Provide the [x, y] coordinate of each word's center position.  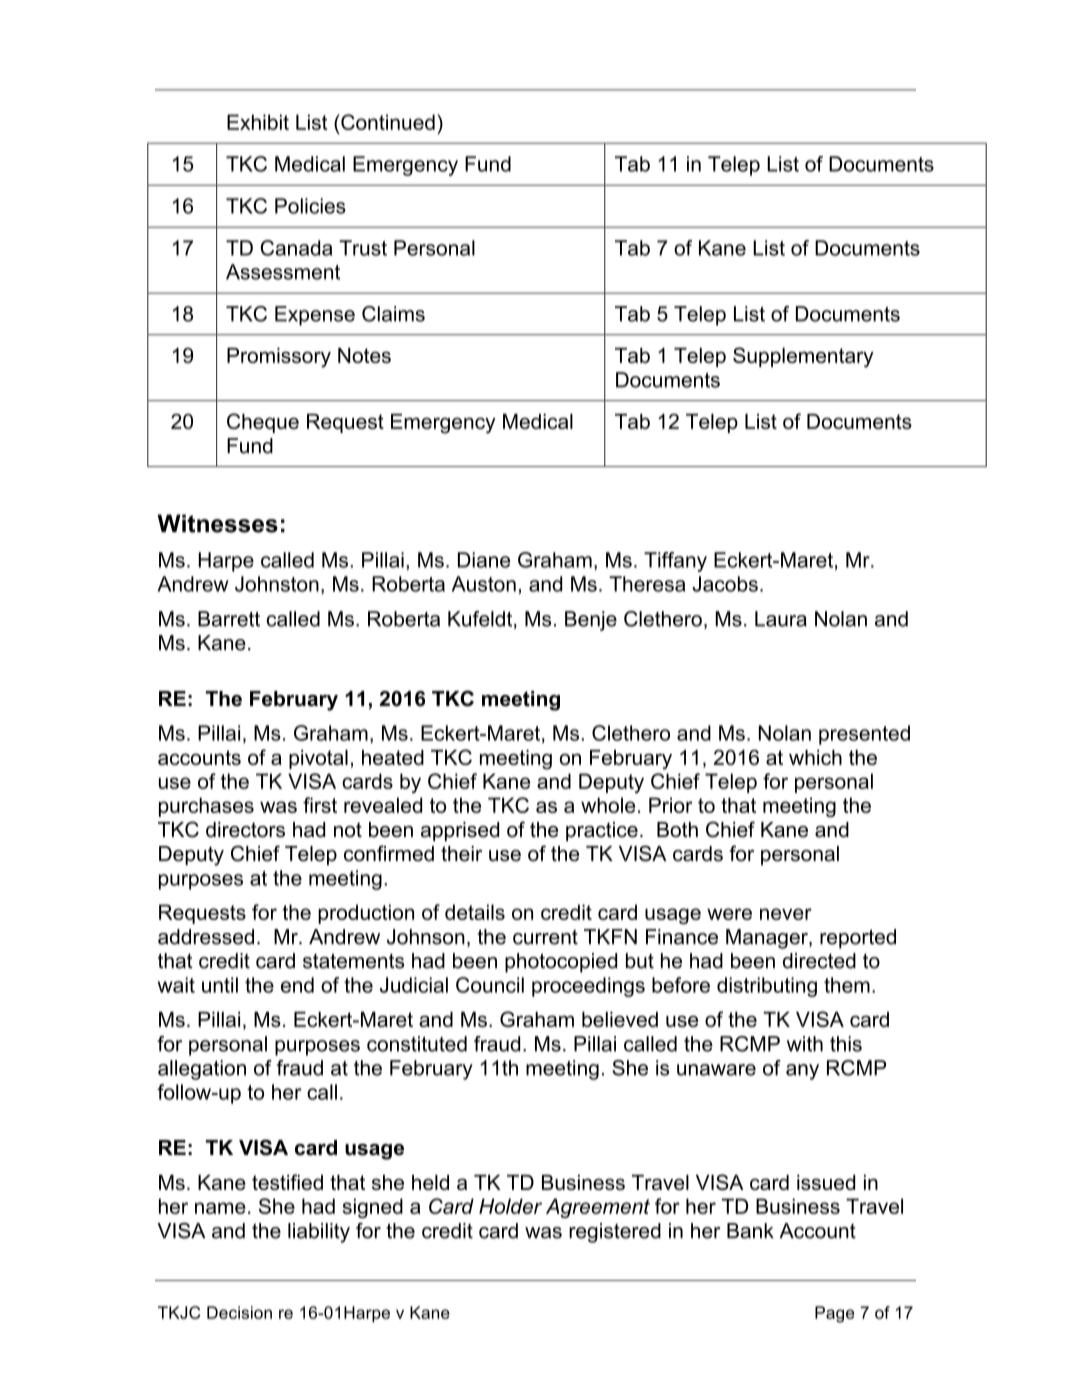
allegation [202, 1070]
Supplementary [803, 357]
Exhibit [258, 122]
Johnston [277, 584]
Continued [387, 122]
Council [490, 985]
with [805, 1044]
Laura [781, 619]
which [815, 757]
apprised [460, 831]
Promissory [279, 358]
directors [245, 830]
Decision [239, 1312]
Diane [484, 560]
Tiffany [675, 562]
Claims [393, 314]
